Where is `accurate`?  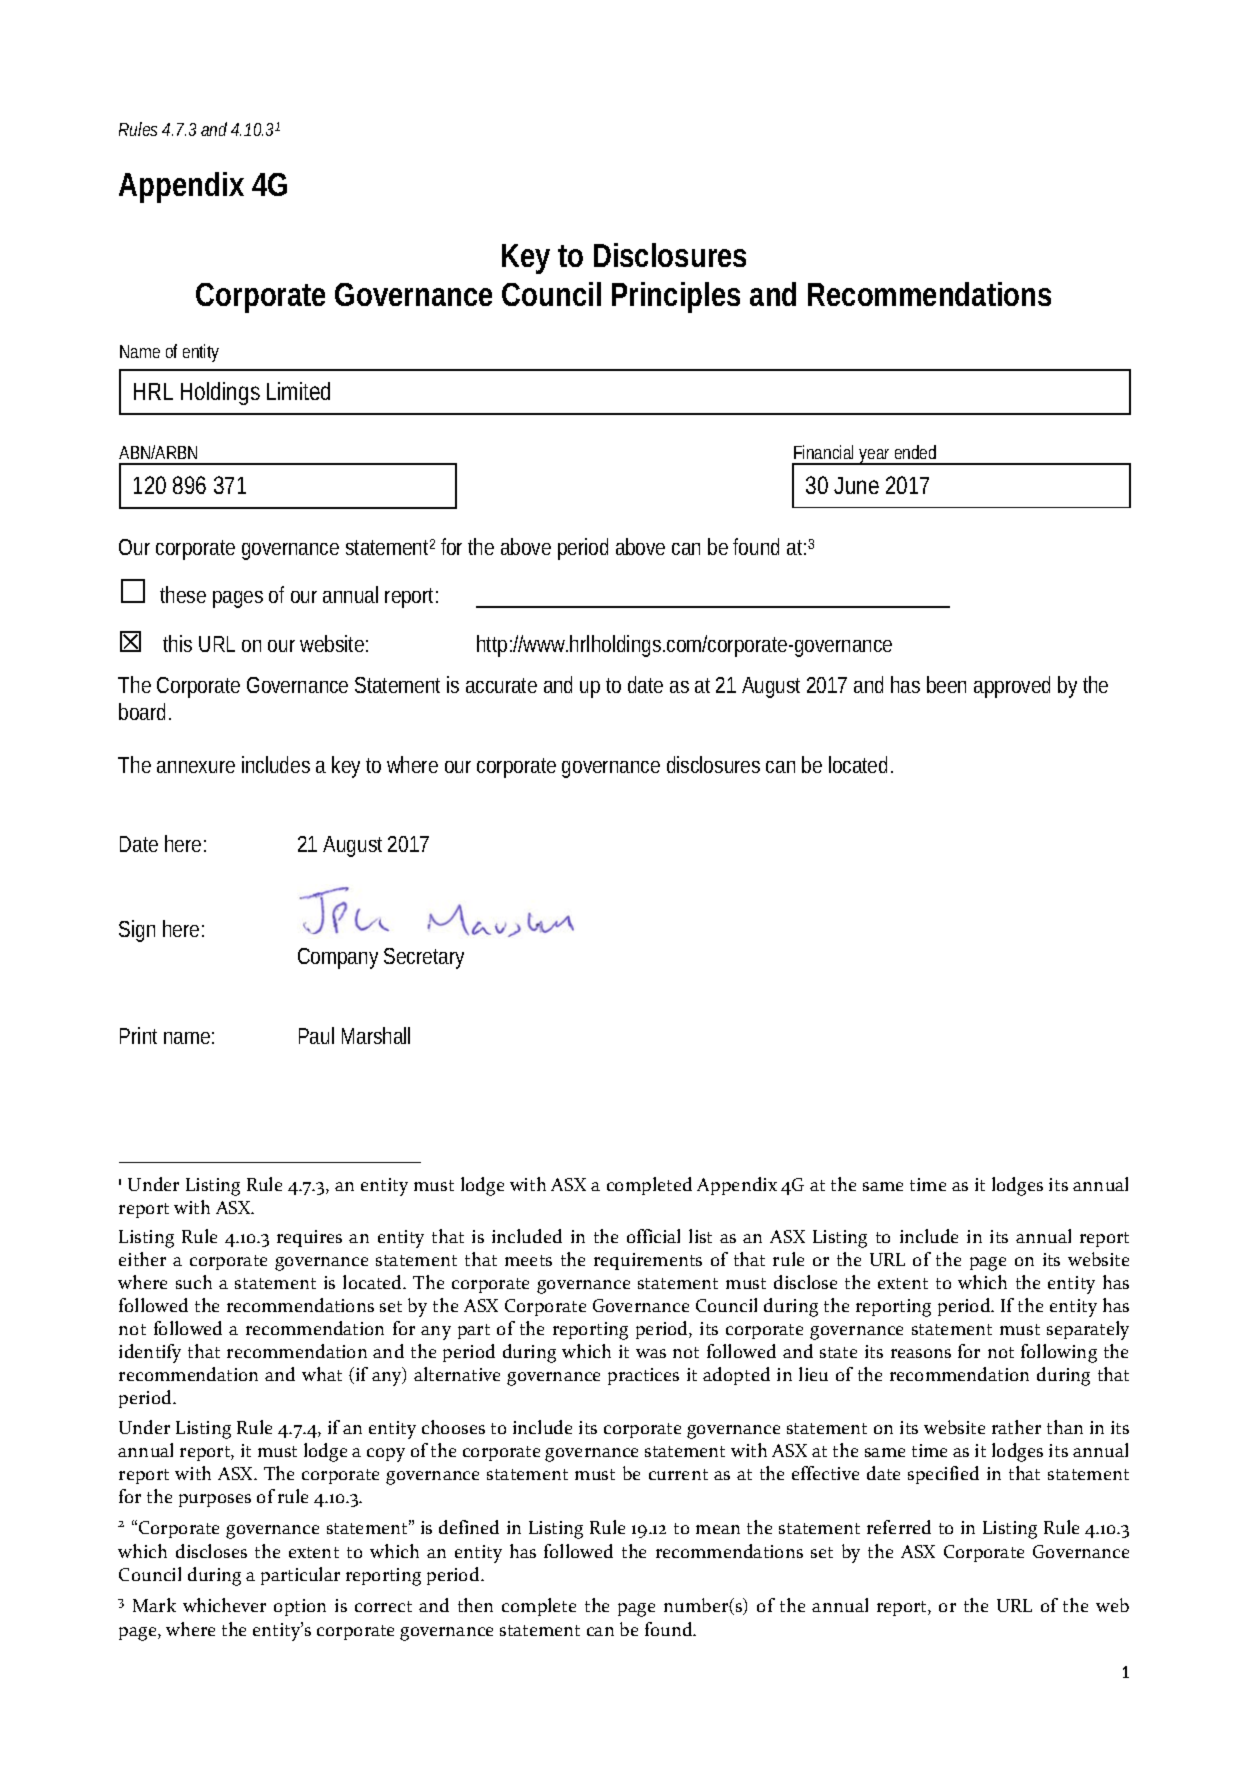
accurate is located at coordinates (501, 685).
